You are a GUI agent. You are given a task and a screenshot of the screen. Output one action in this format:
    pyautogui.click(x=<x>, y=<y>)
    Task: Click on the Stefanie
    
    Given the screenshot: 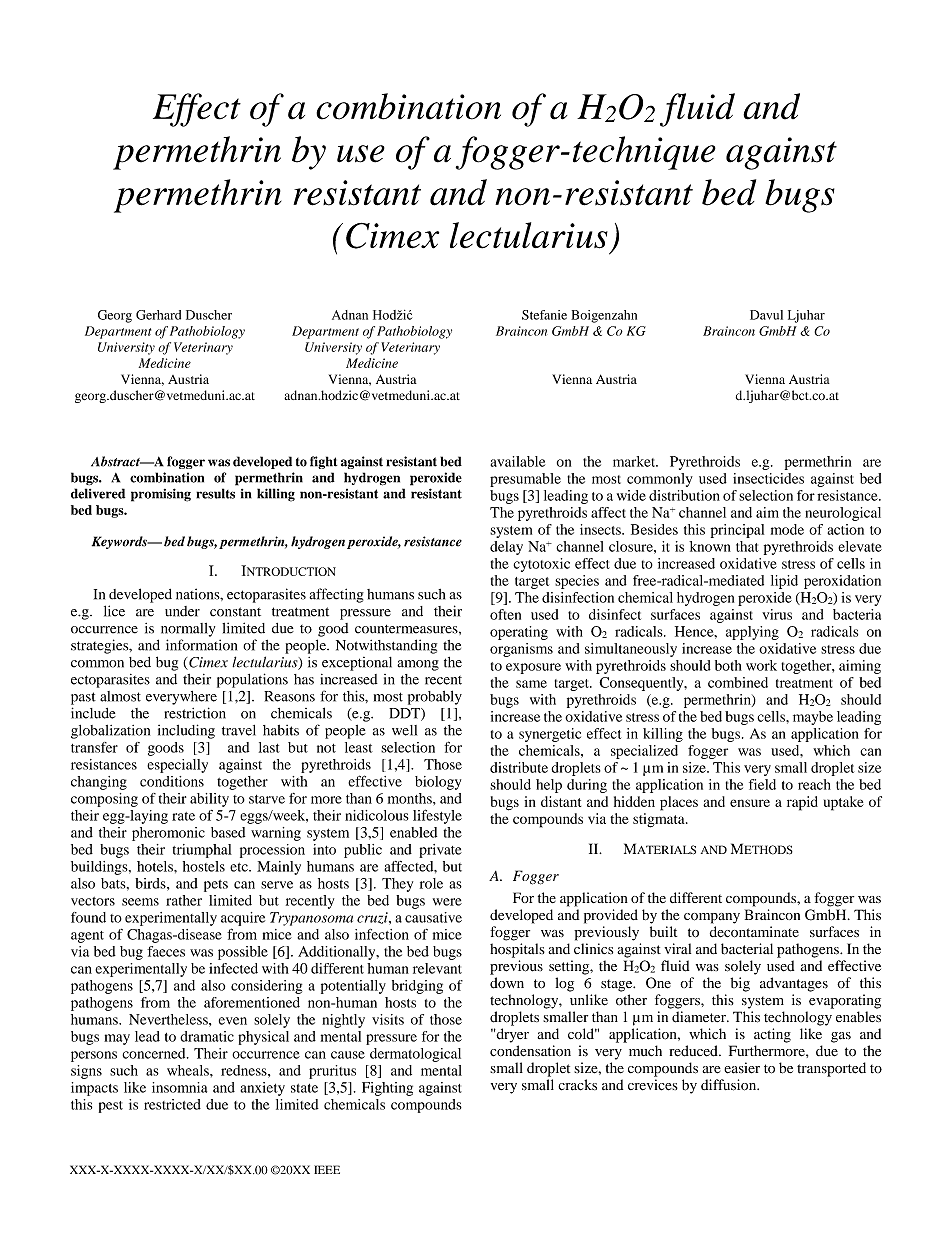 What is the action you would take?
    pyautogui.click(x=544, y=315)
